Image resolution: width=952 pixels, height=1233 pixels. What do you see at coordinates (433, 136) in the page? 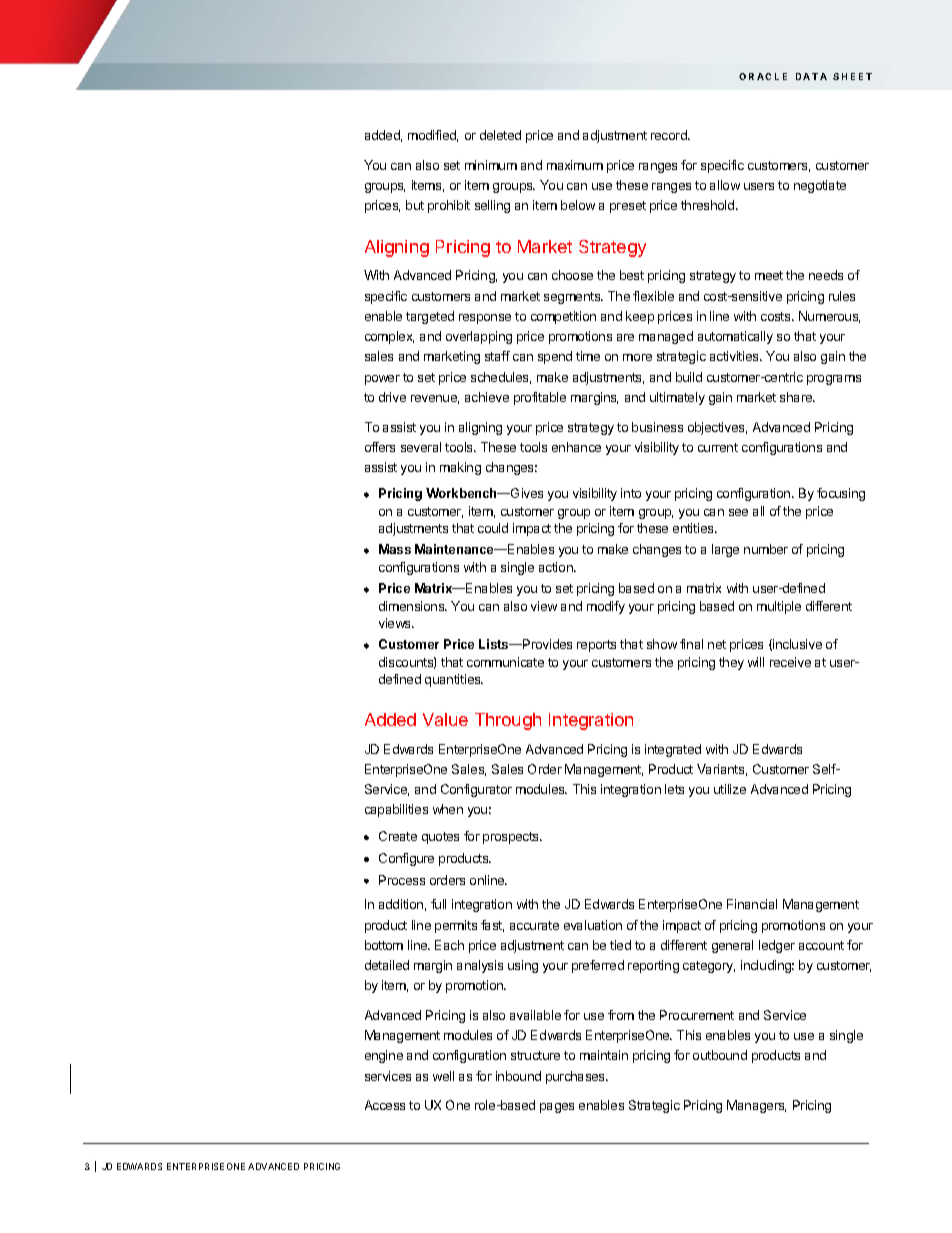
I see `modified` at bounding box center [433, 136].
